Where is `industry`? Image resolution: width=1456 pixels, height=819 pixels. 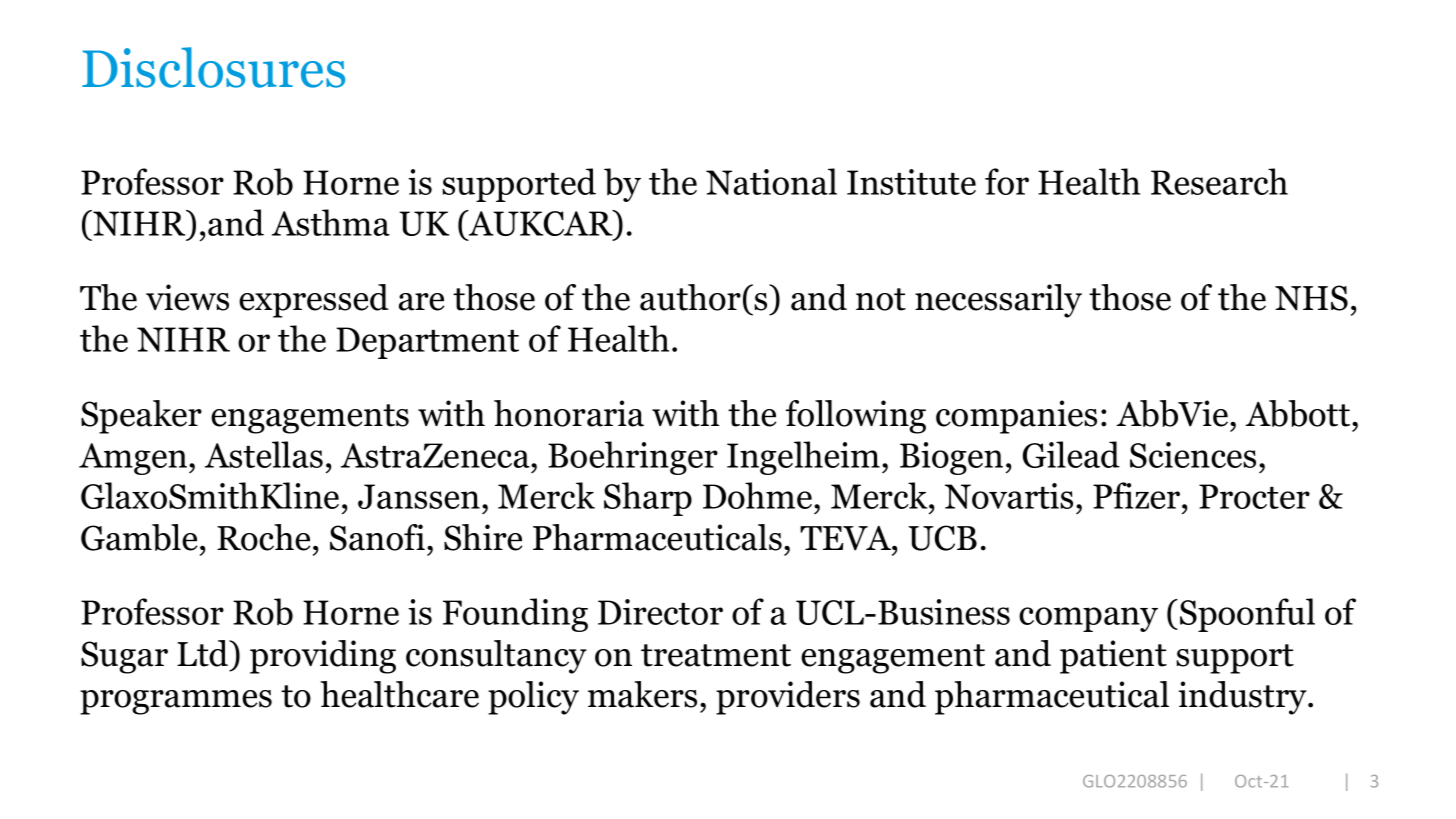
industry is located at coordinates (1243, 698).
